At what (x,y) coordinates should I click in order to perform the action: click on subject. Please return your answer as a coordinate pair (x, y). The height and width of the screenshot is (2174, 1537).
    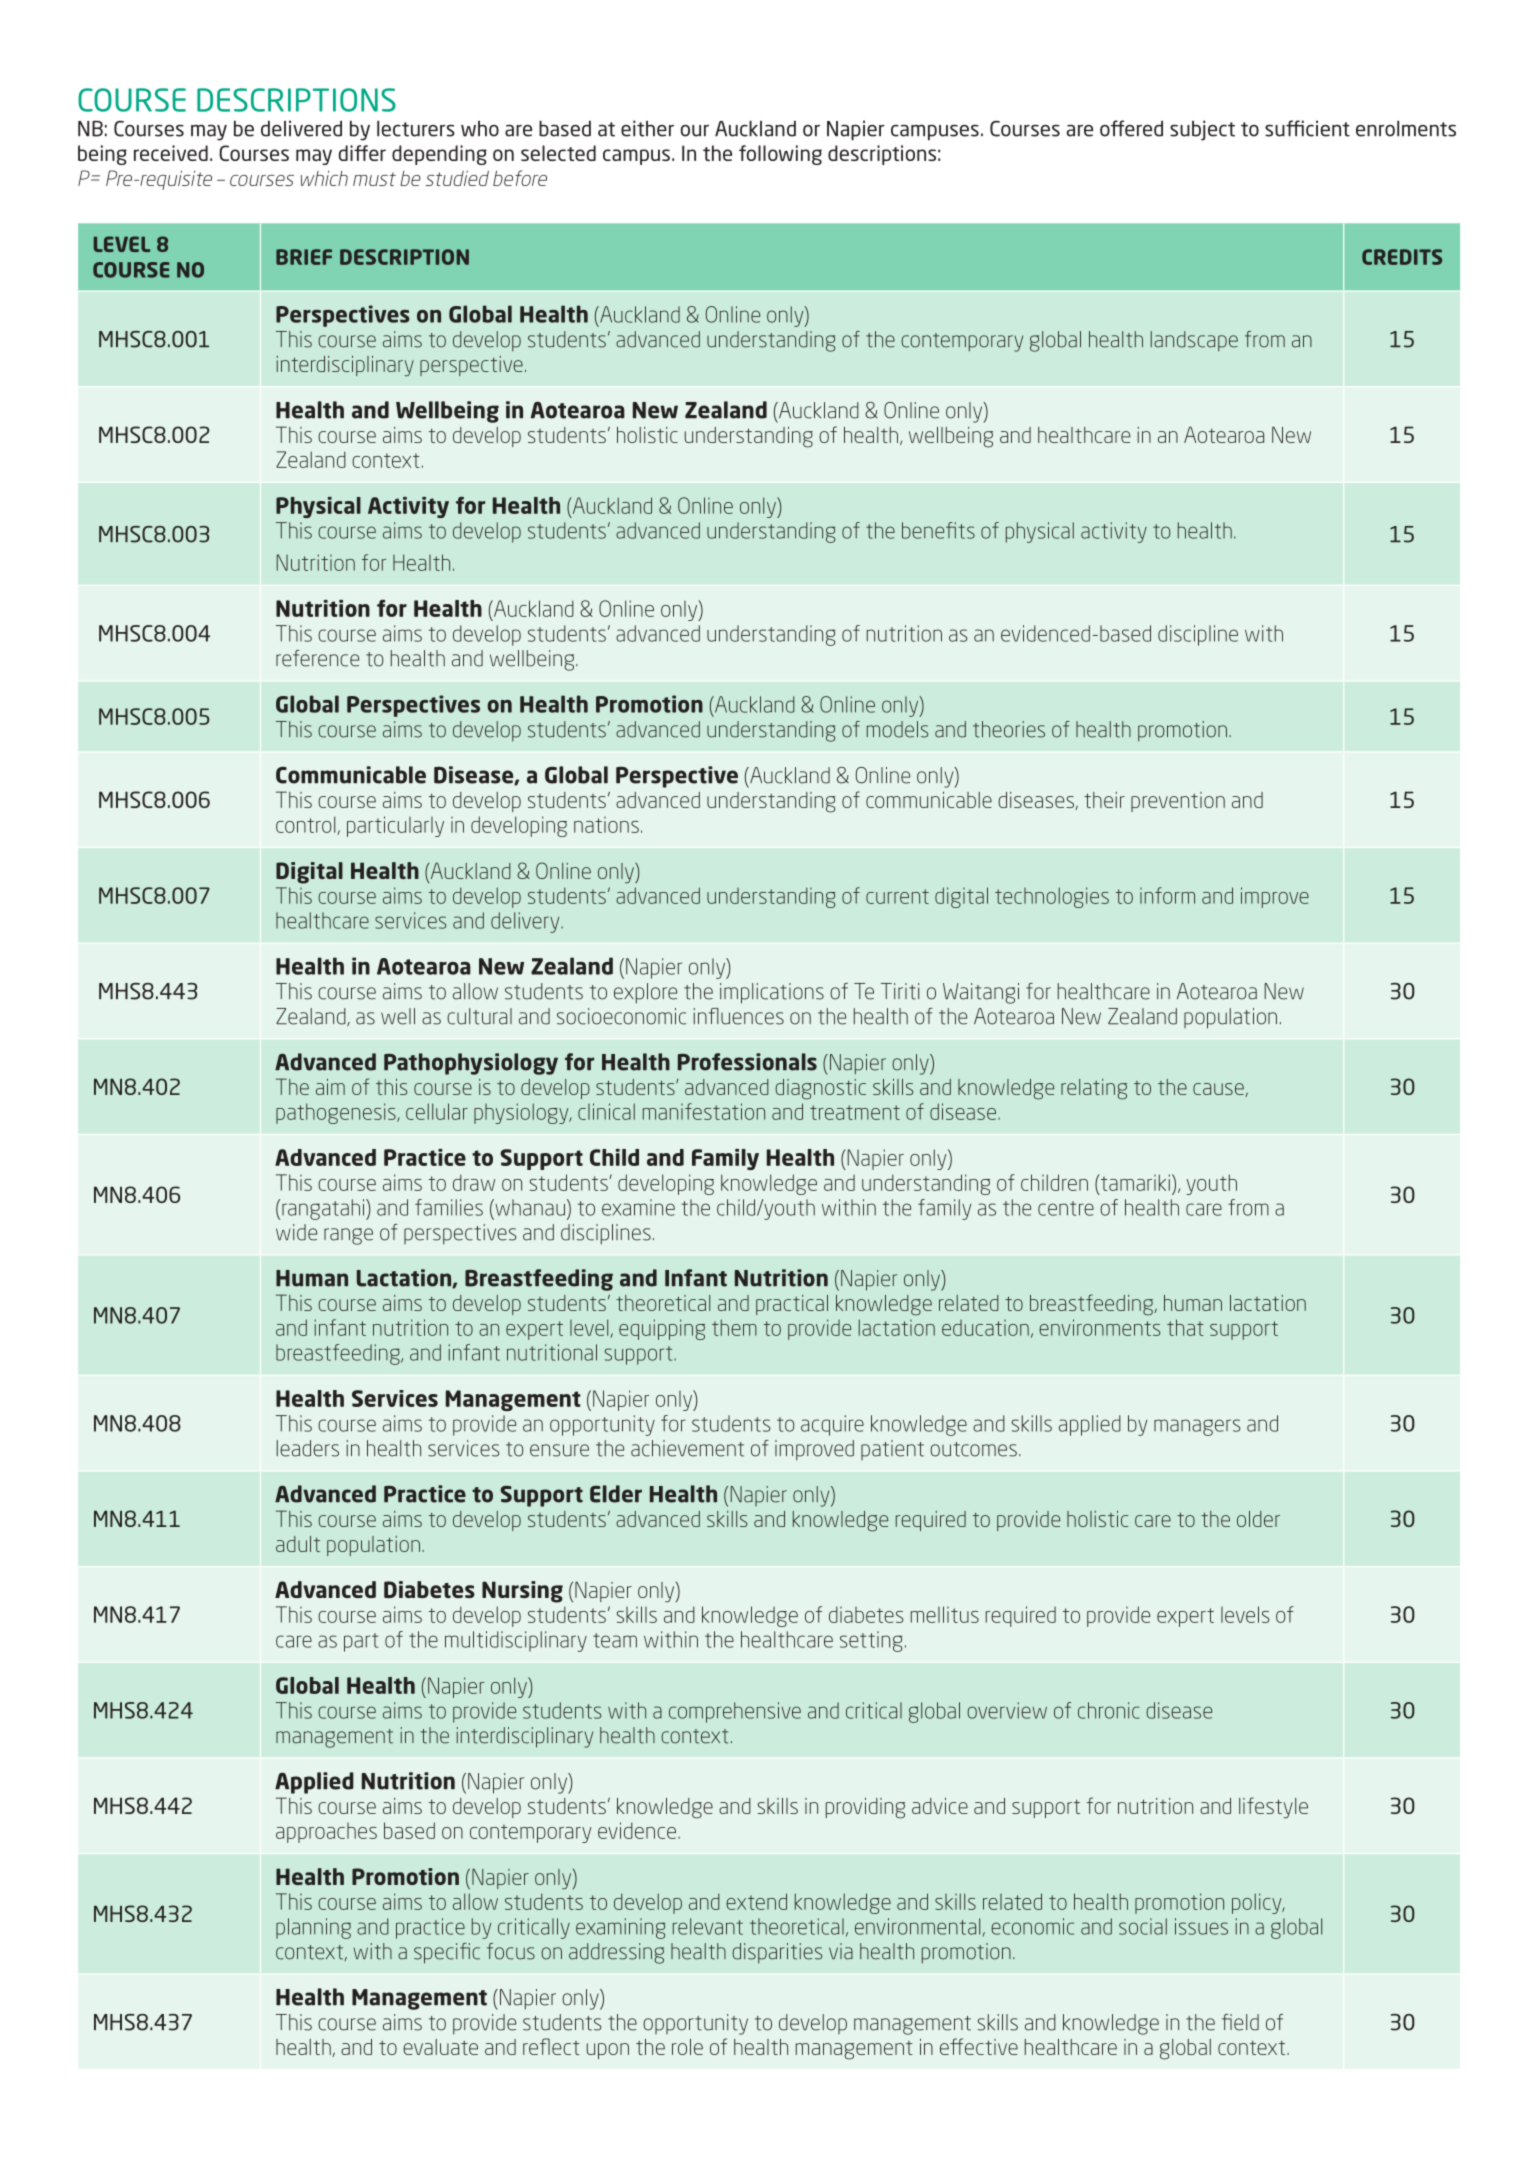
    Looking at the image, I should click on (1202, 130).
